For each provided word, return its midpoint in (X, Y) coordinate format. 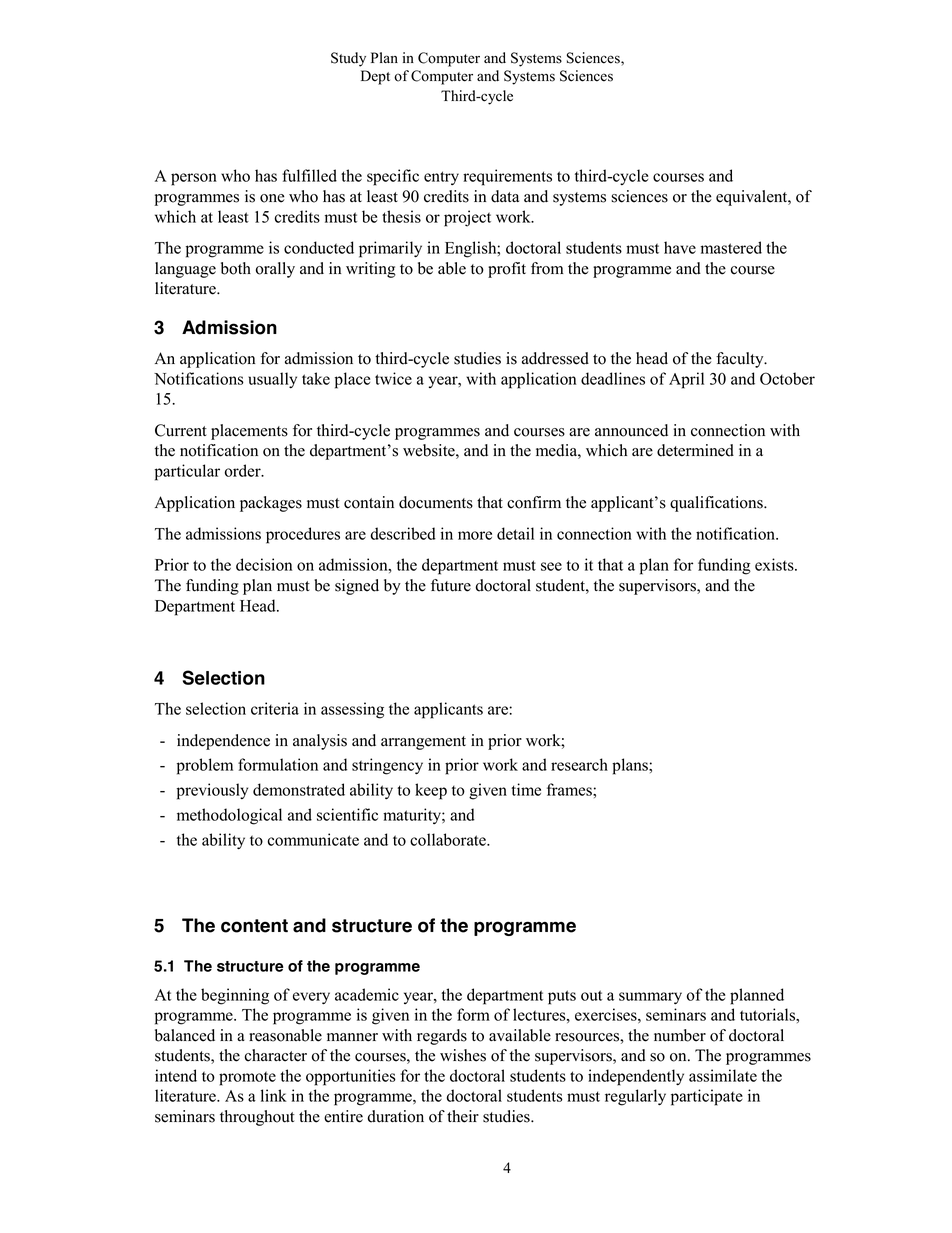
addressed (555, 358)
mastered (731, 247)
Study (348, 59)
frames (570, 789)
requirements (507, 177)
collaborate (449, 839)
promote (247, 1078)
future (451, 585)
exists (775, 564)
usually (272, 380)
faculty (741, 360)
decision (264, 564)
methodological (229, 816)
